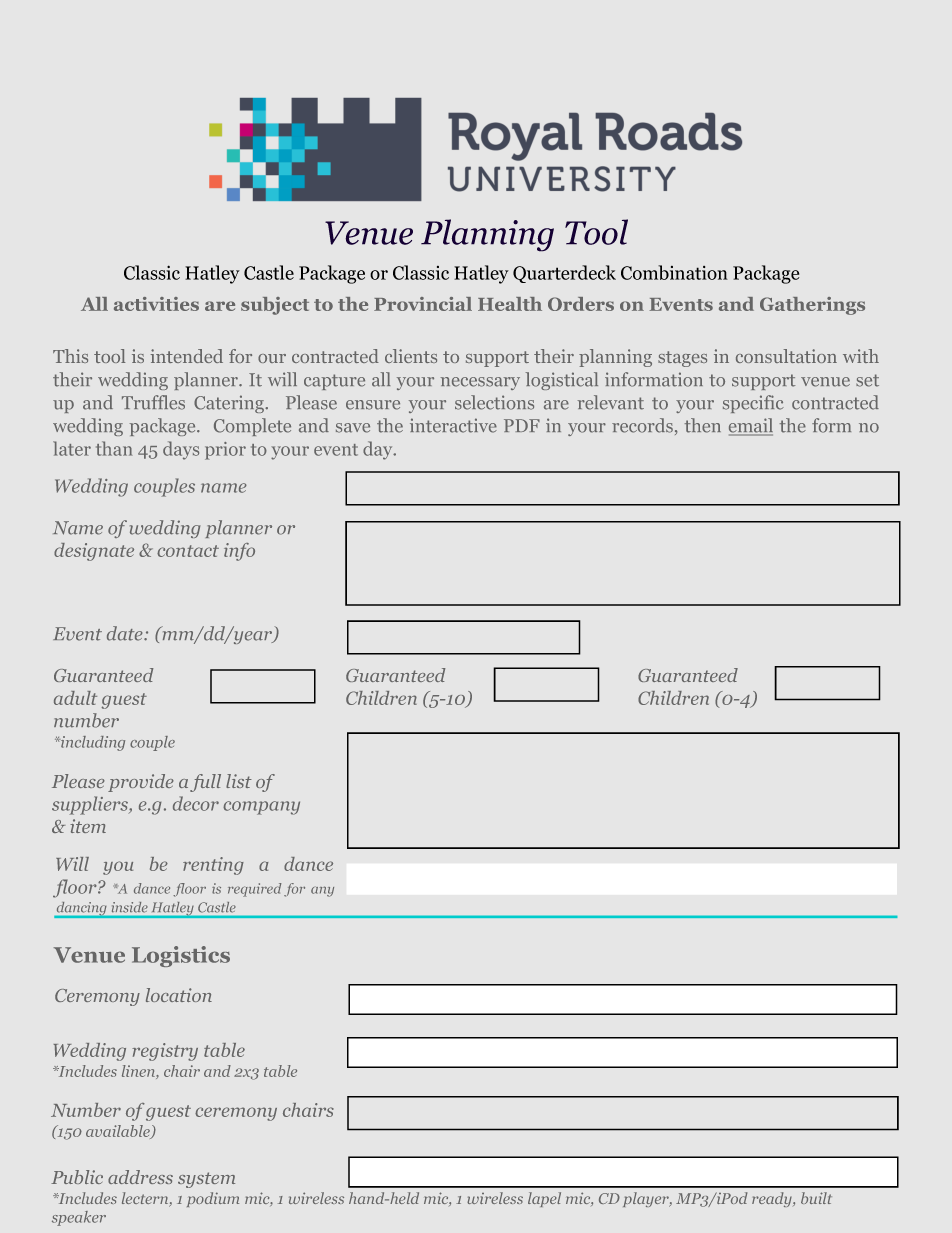  What do you see at coordinates (812, 306) in the image?
I see `Gatherings` at bounding box center [812, 306].
